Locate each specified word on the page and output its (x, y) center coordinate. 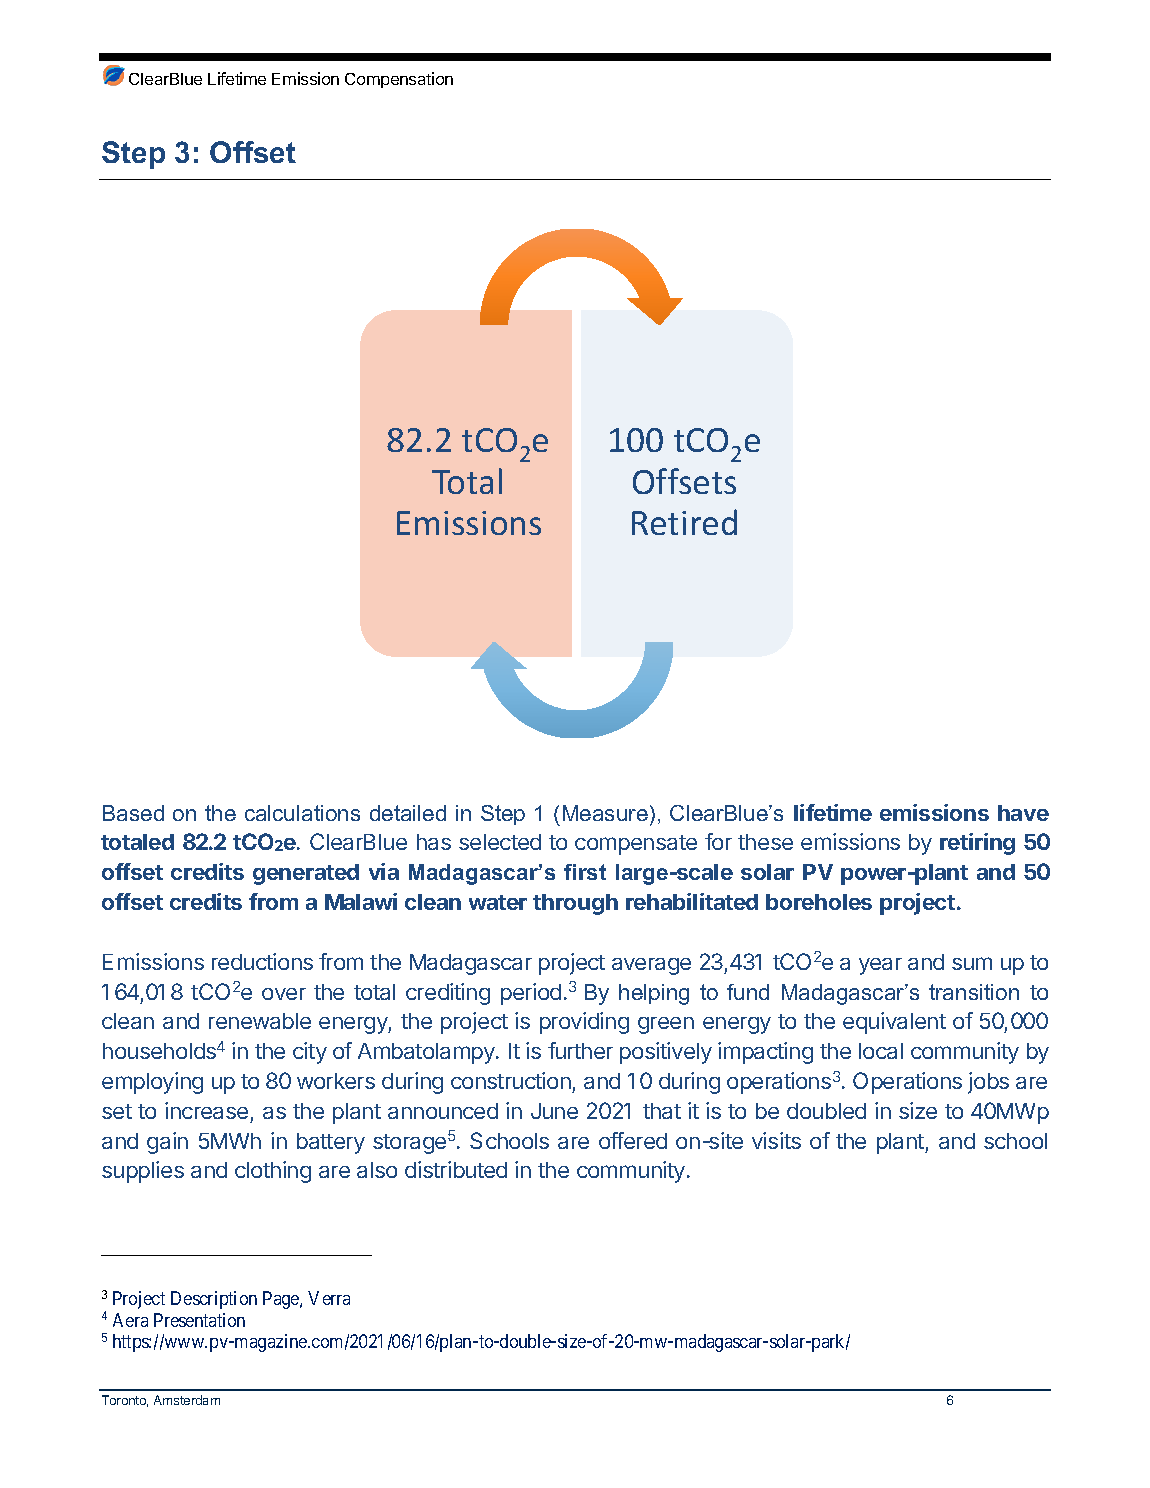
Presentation (199, 1320)
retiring (977, 844)
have (1023, 813)
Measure (605, 813)
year (880, 966)
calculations (302, 813)
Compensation (399, 80)
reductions (262, 961)
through (575, 904)
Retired (684, 522)
